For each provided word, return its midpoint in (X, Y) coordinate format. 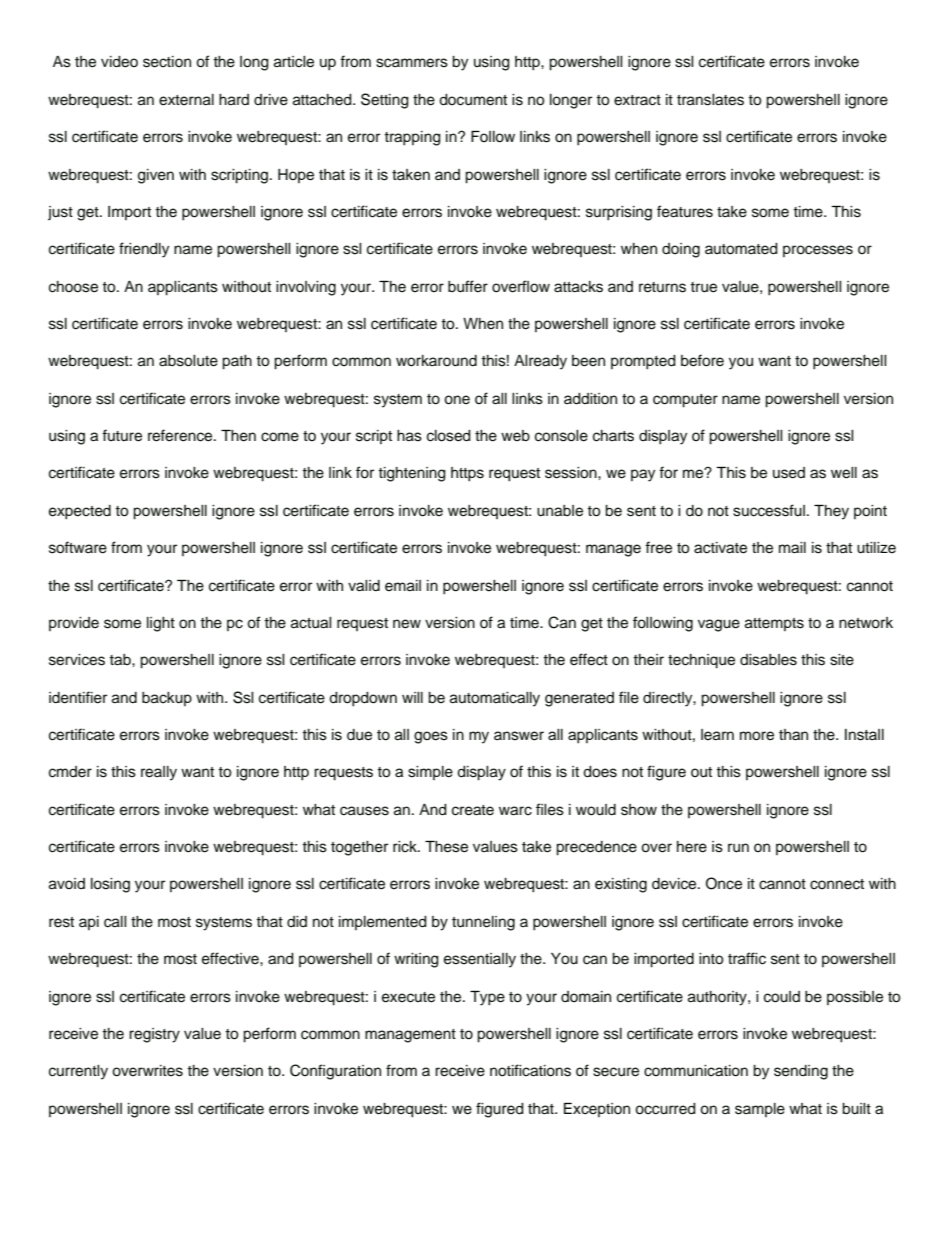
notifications (530, 1070)
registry (154, 1035)
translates (710, 100)
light (161, 624)
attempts (774, 624)
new (407, 624)
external (186, 100)
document (473, 100)
